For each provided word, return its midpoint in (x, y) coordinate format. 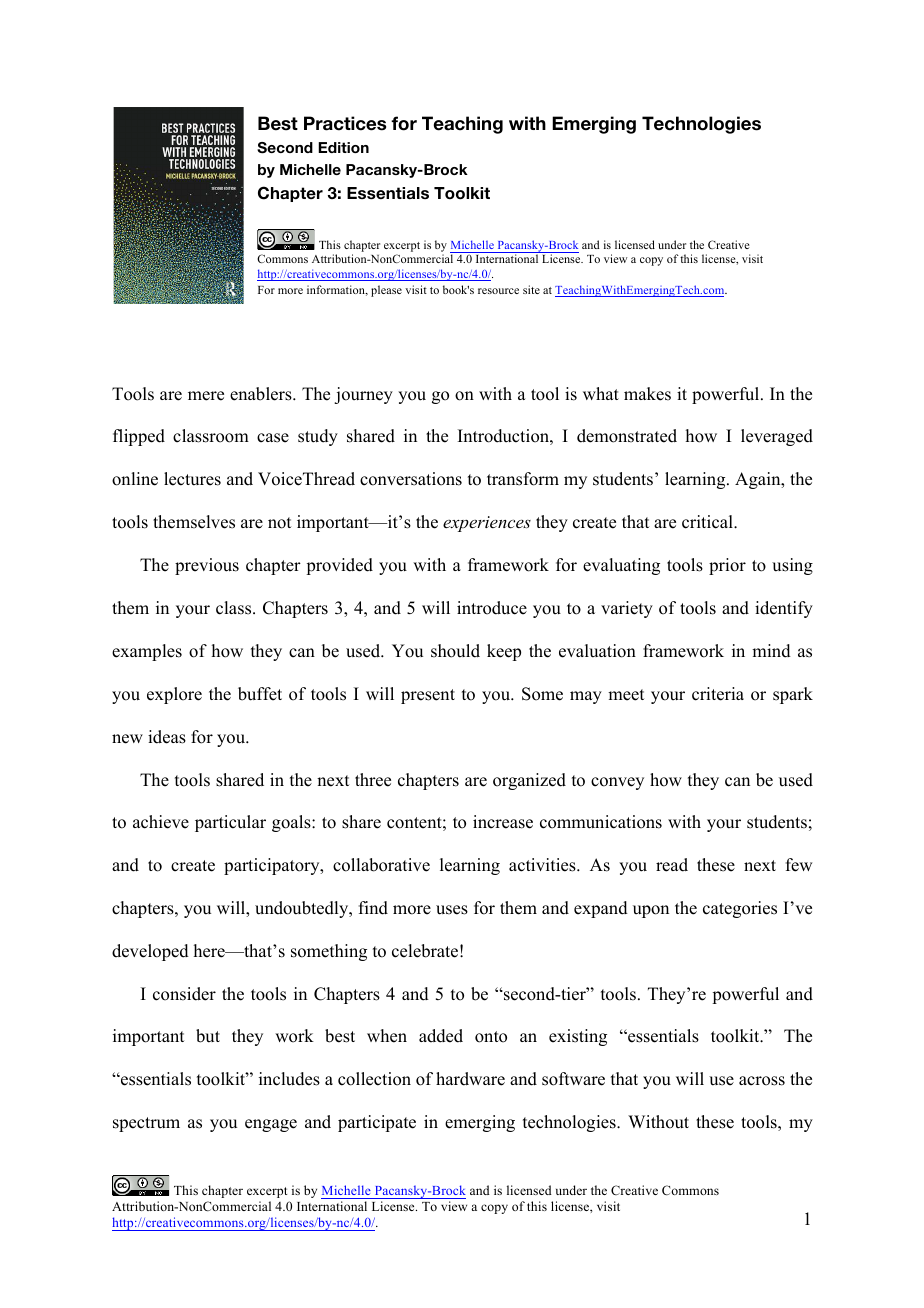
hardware (470, 1079)
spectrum (146, 1124)
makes (647, 394)
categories (740, 909)
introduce (492, 608)
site (531, 289)
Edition (343, 147)
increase (503, 822)
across (762, 1081)
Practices (345, 123)
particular (230, 823)
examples (147, 652)
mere (206, 396)
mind (771, 651)
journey (363, 395)
